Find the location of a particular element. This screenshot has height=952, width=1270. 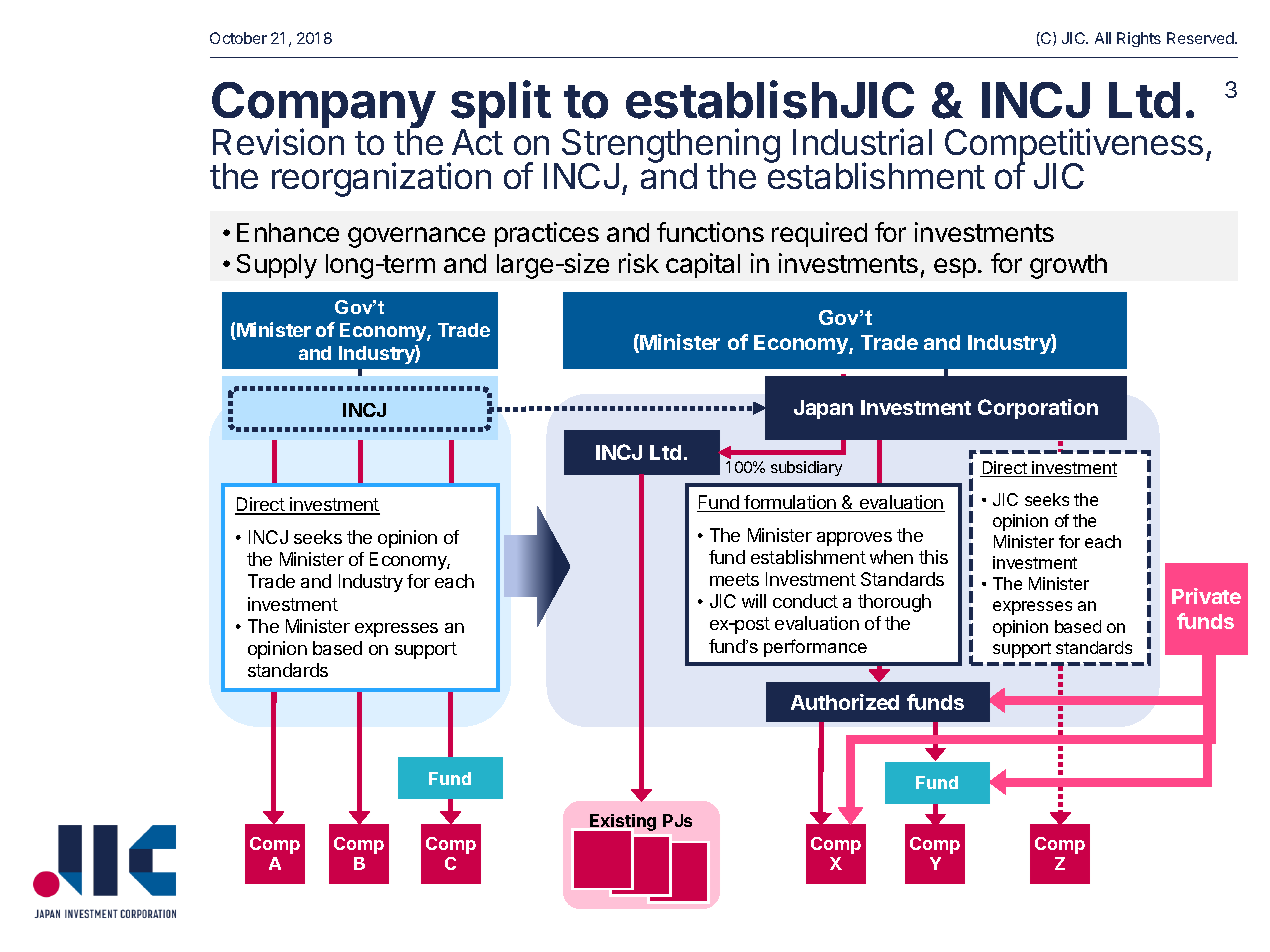

split is located at coordinates (501, 106).
